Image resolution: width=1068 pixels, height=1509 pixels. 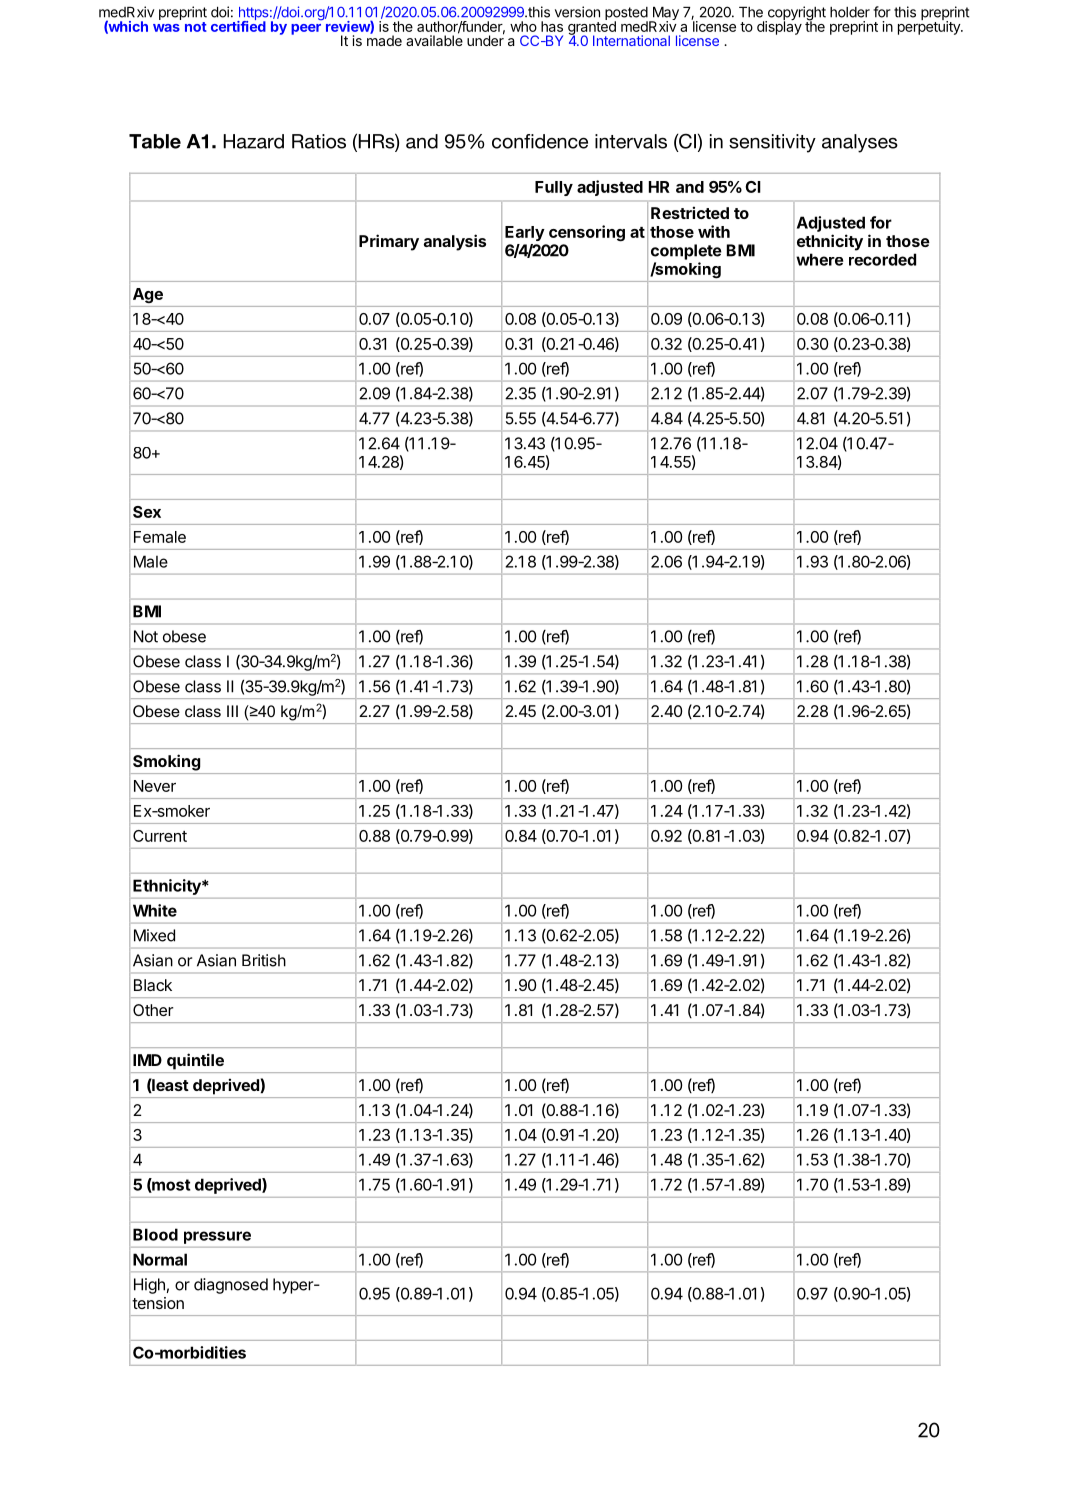 What do you see at coordinates (232, 711) in the page?
I see `III` at bounding box center [232, 711].
